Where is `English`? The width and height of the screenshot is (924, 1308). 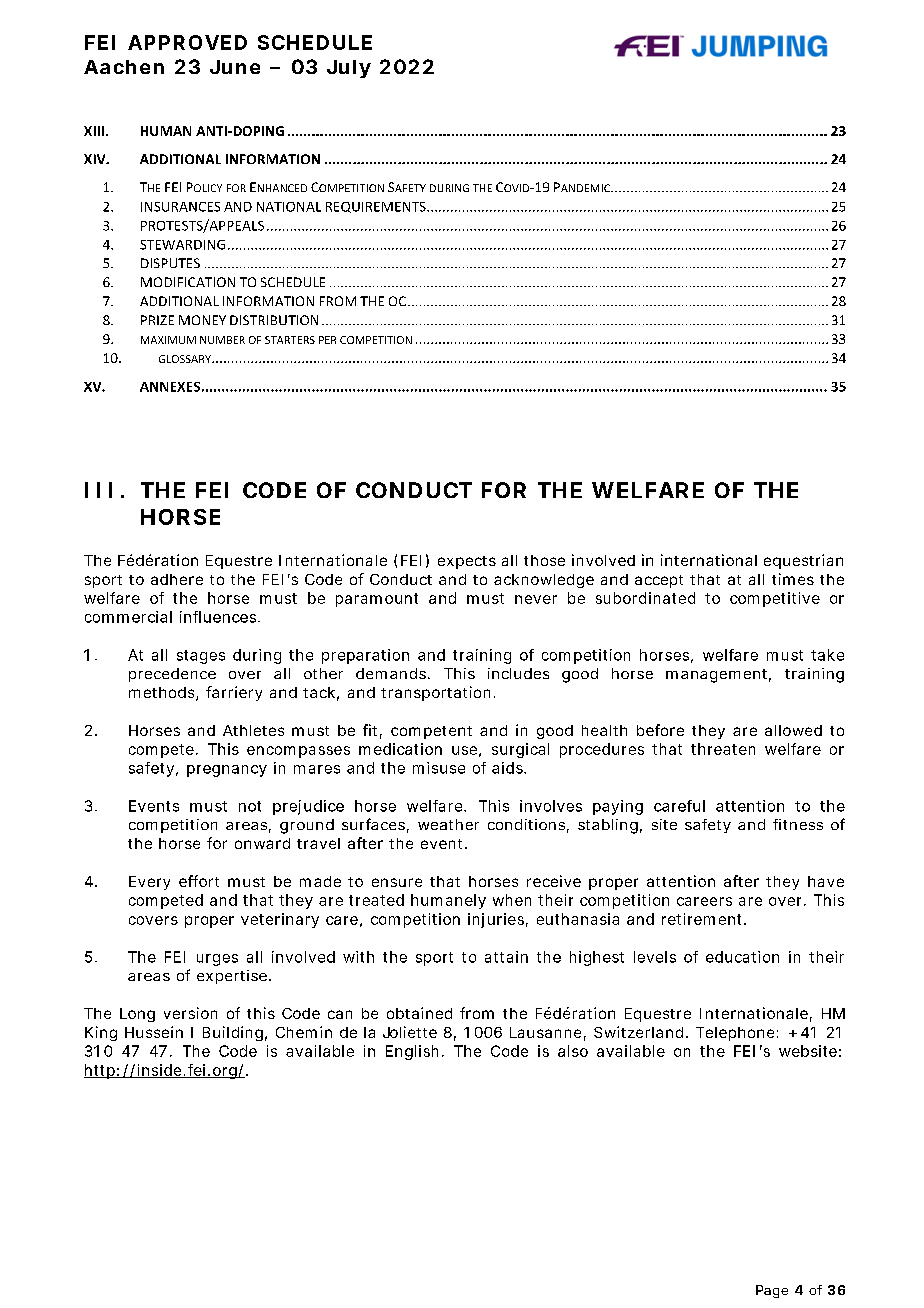 English is located at coordinates (412, 1052).
